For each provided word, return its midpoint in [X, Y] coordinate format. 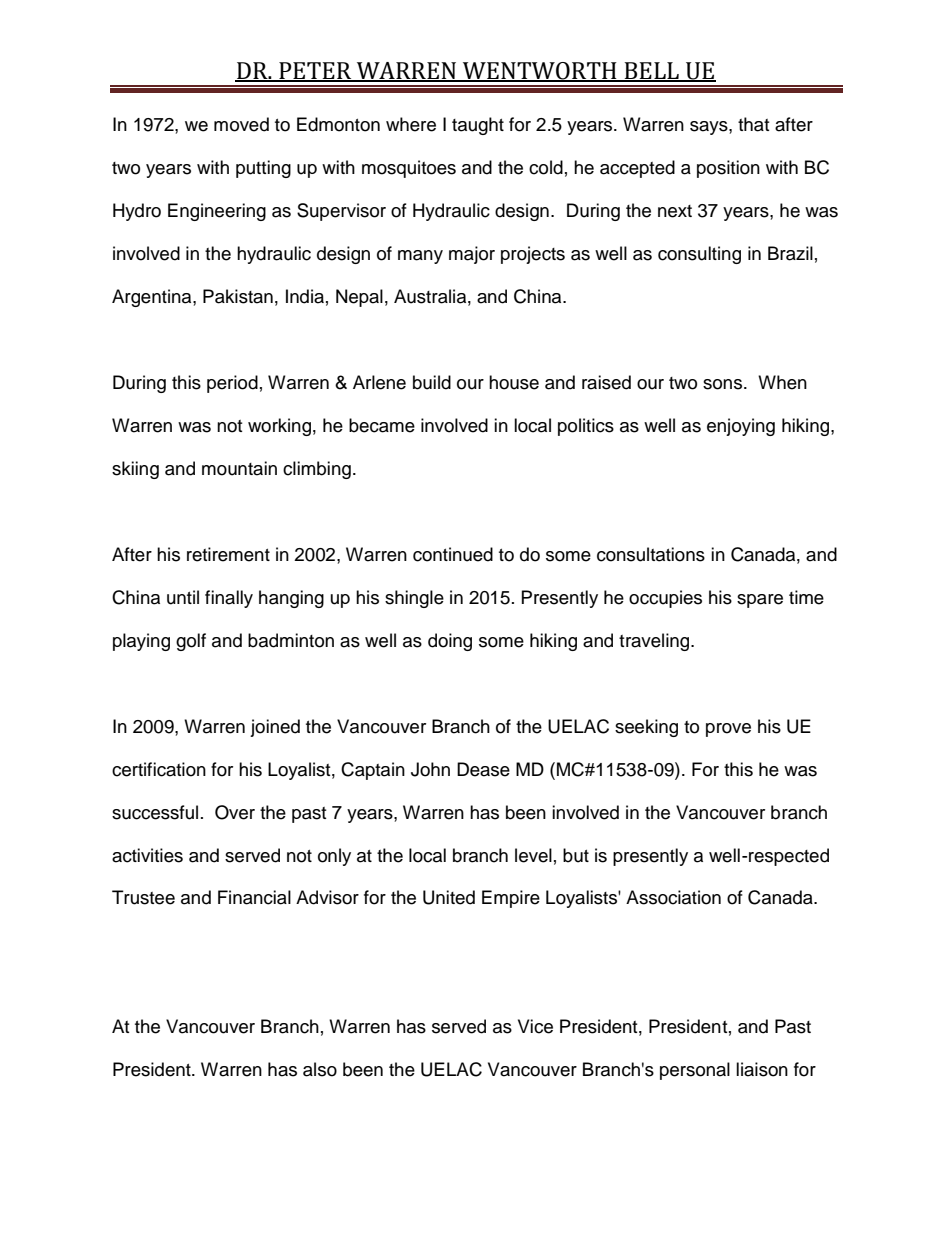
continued [453, 554]
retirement [228, 554]
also [320, 1069]
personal [695, 1071]
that [753, 124]
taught [478, 126]
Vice [535, 1026]
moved [241, 124]
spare [760, 601]
